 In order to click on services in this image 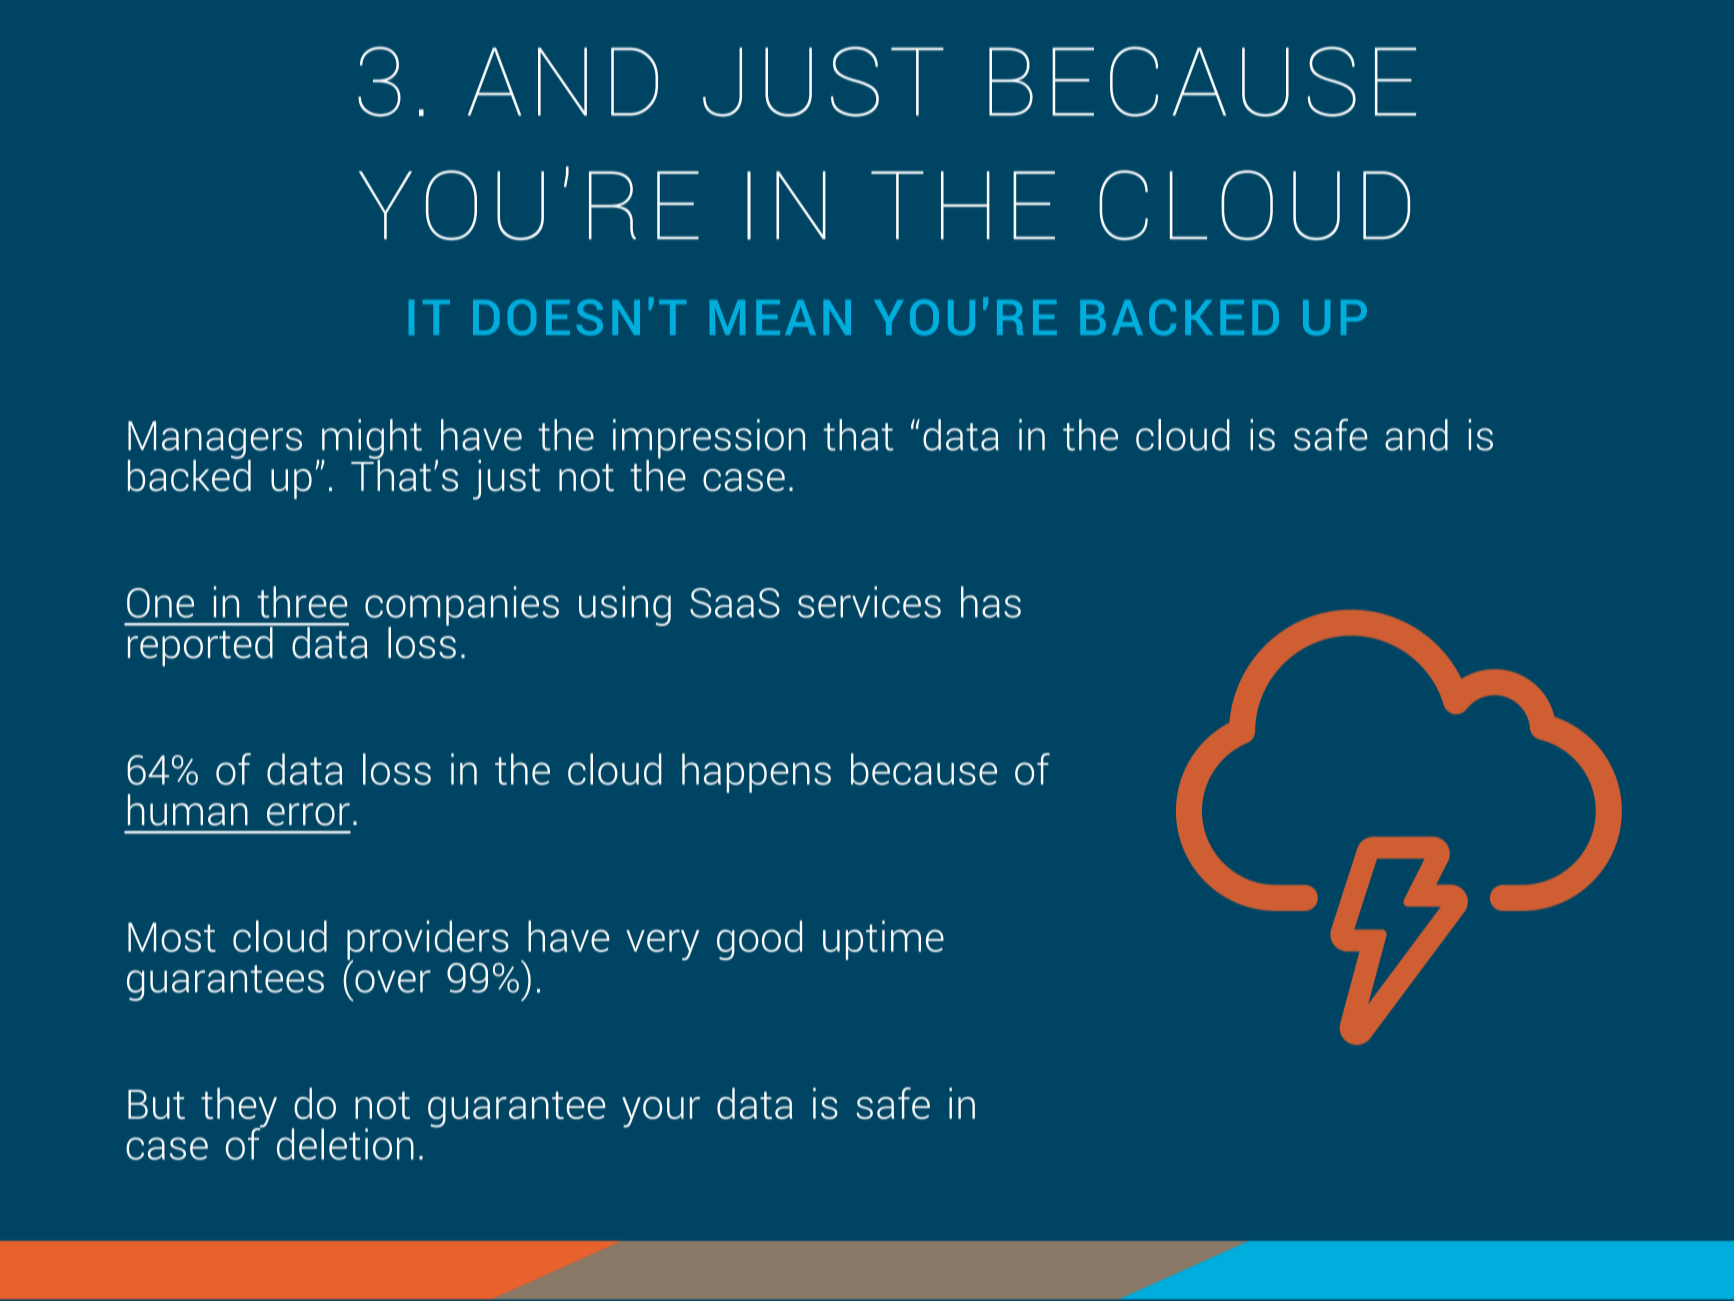, I will do `click(869, 602)`.
